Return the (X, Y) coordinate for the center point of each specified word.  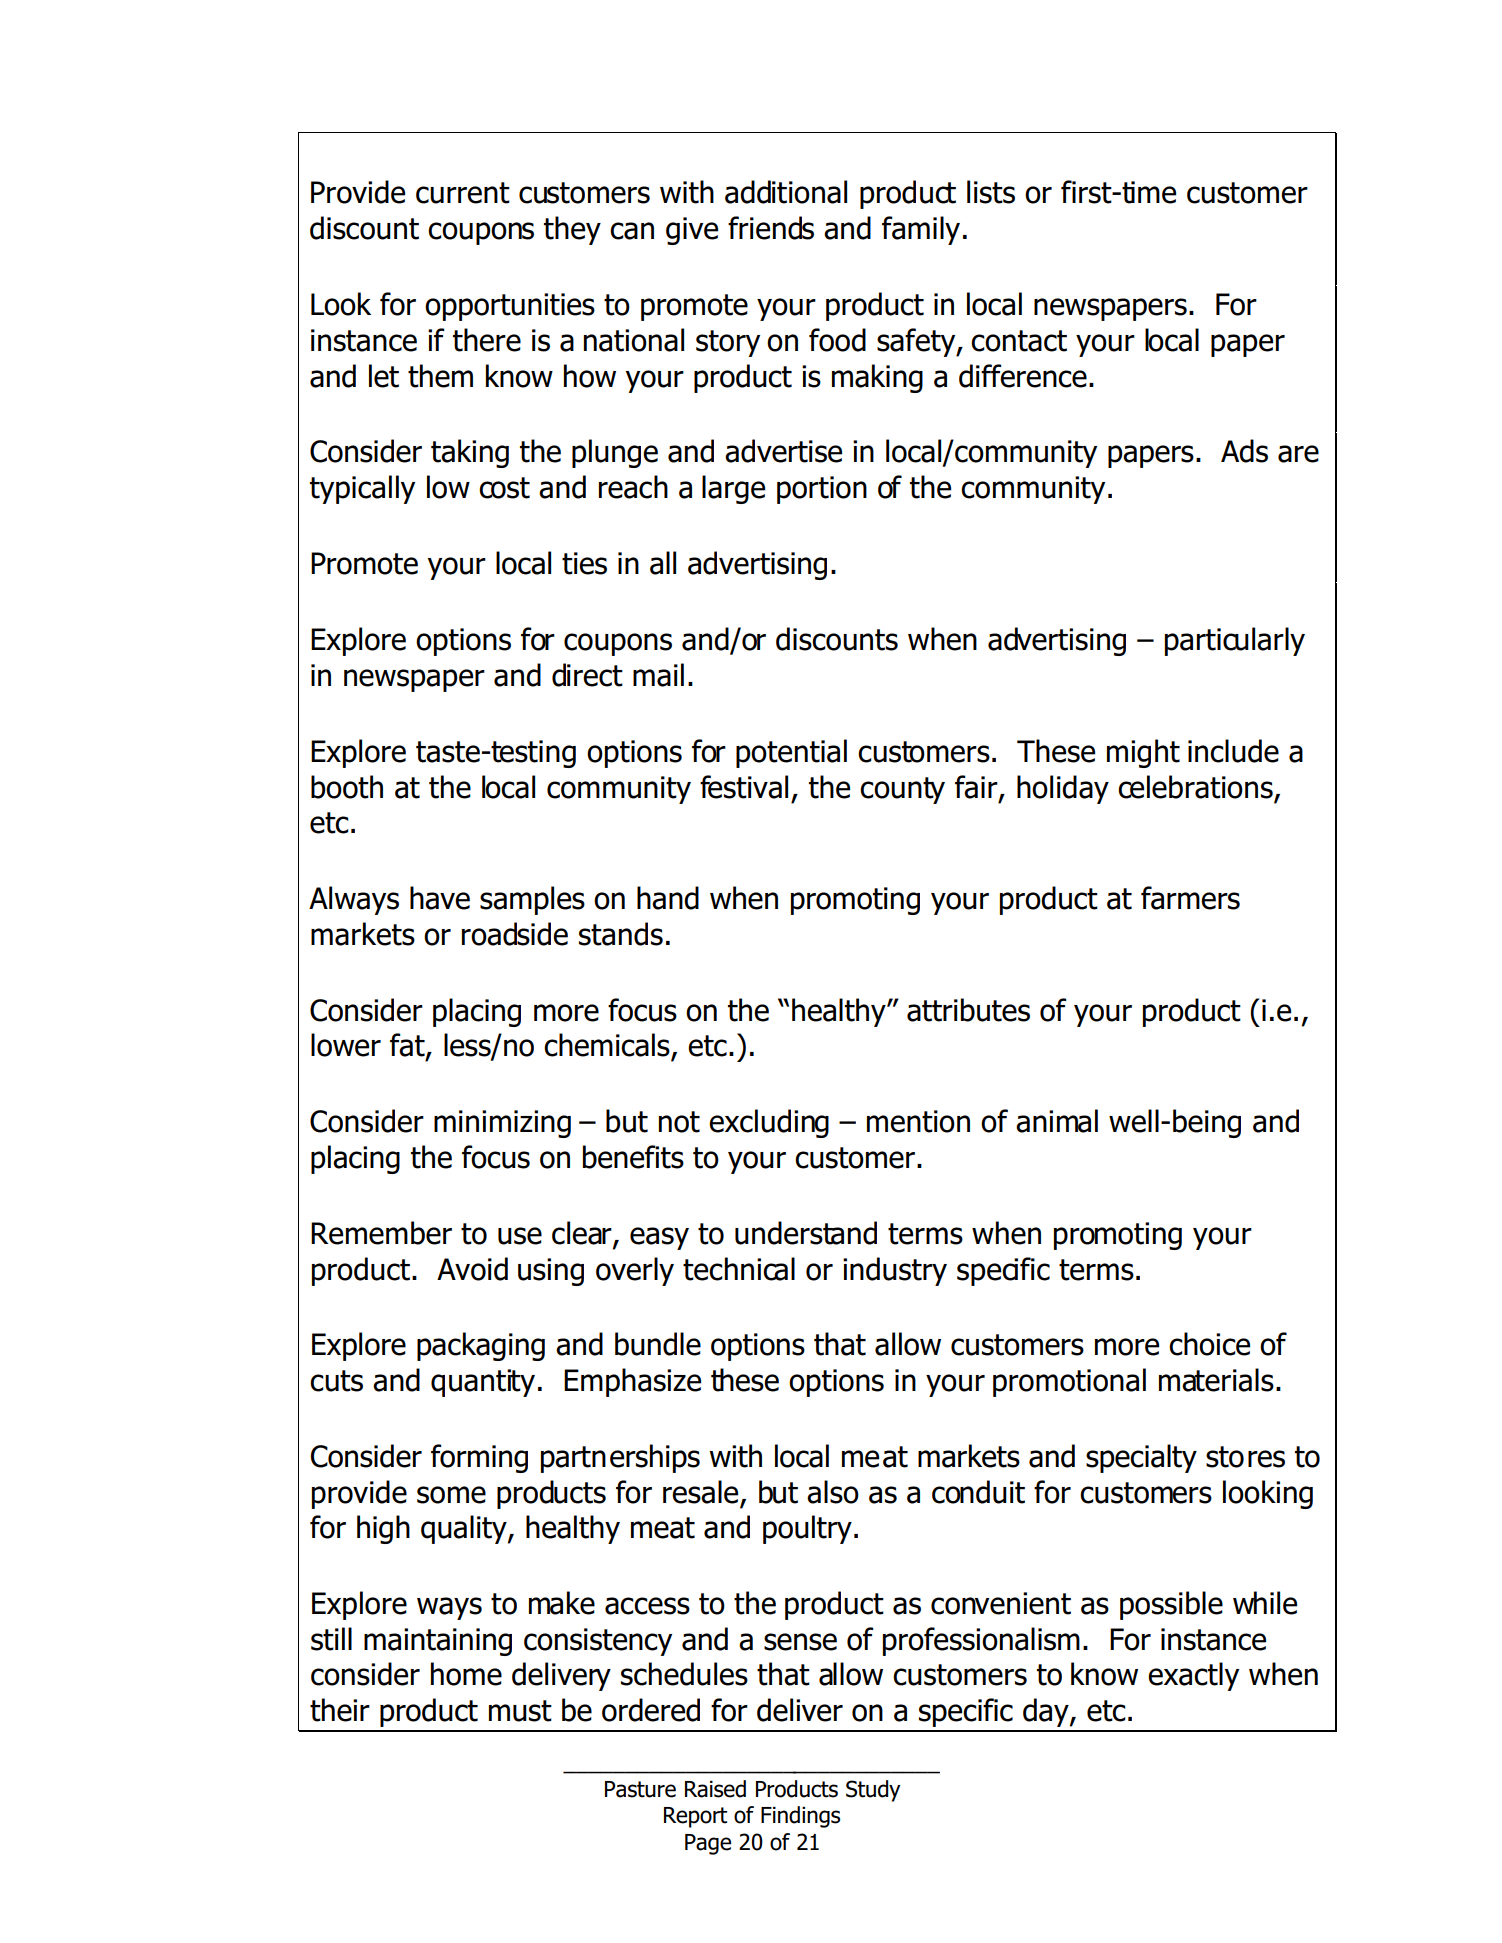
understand (806, 1233)
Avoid (472, 1269)
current (463, 193)
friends (771, 228)
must (520, 1711)
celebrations (1196, 788)
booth (347, 787)
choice (1209, 1344)
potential (791, 753)
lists (991, 192)
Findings (801, 1817)
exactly (1193, 1676)
